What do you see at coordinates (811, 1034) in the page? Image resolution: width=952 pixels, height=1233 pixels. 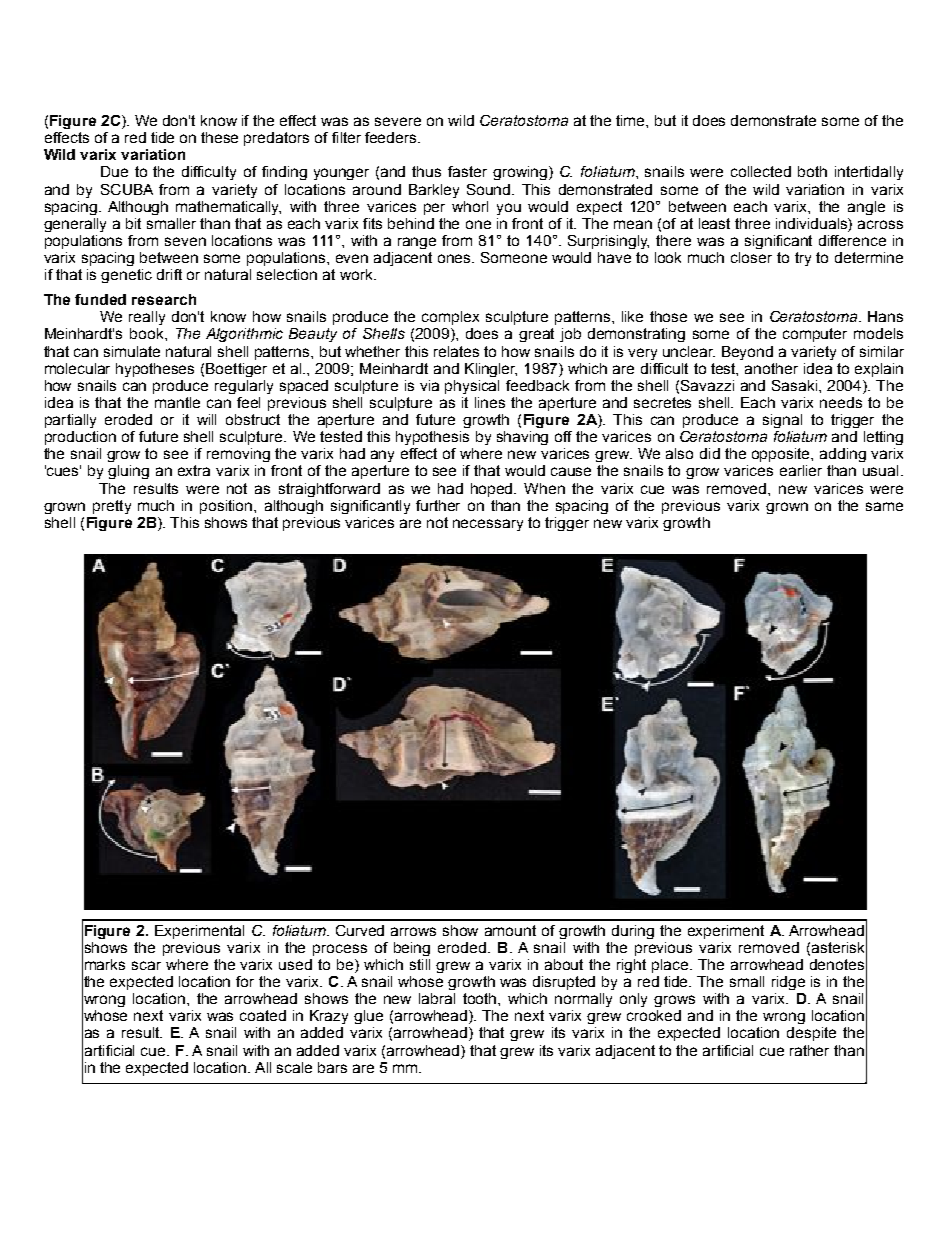 I see `despite` at bounding box center [811, 1034].
